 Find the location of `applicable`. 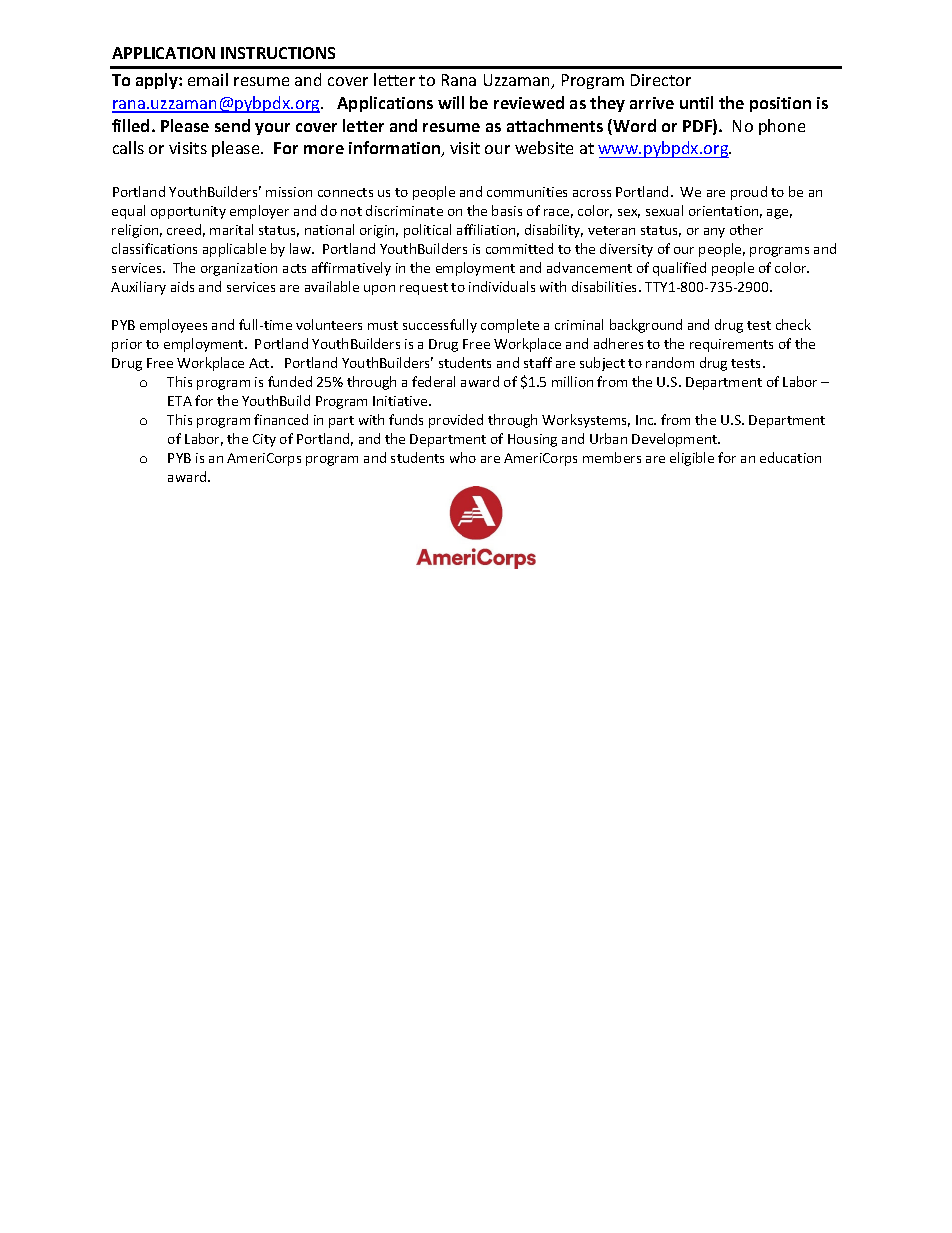

applicable is located at coordinates (234, 250).
